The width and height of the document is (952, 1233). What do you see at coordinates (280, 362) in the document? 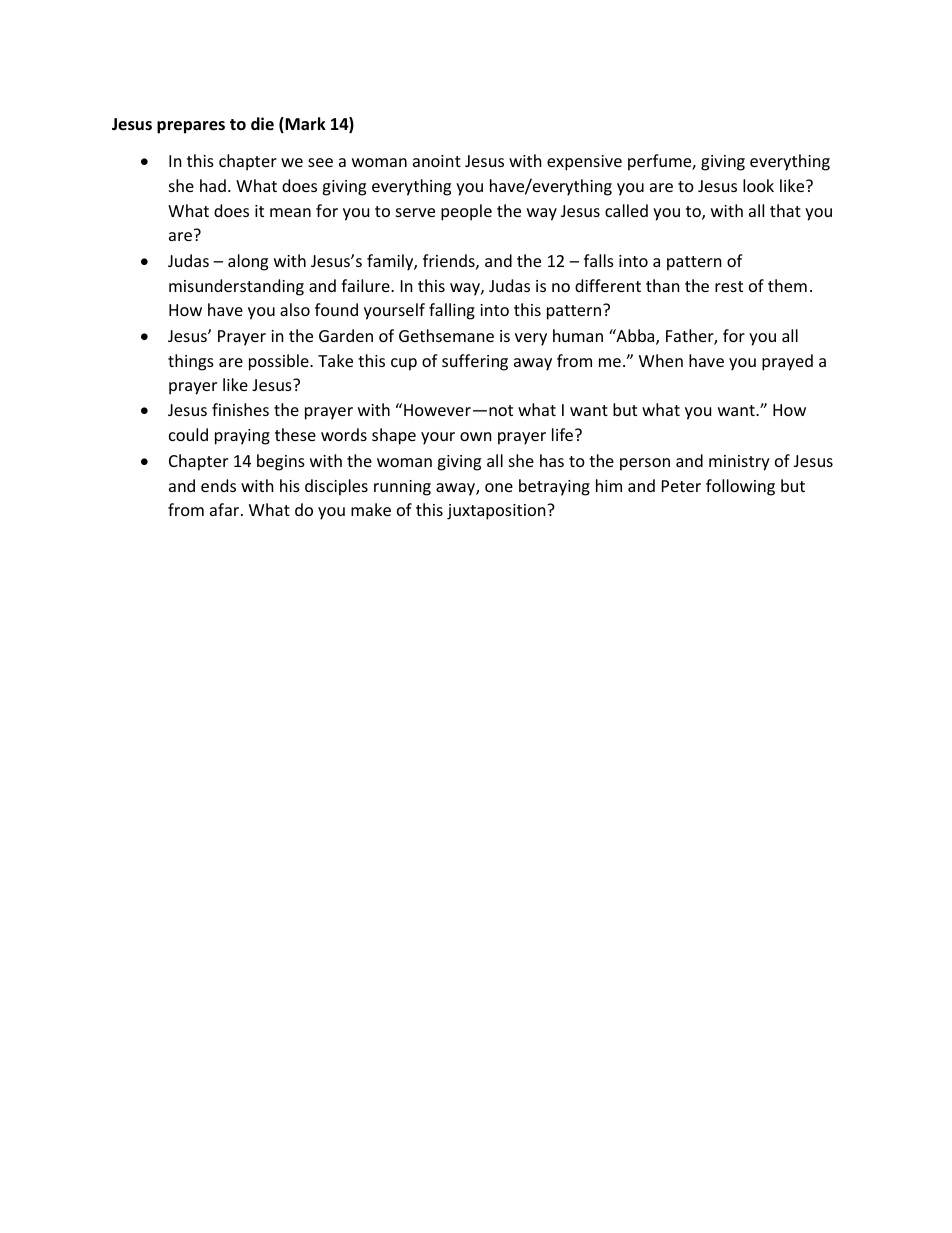
I see `possible` at bounding box center [280, 362].
